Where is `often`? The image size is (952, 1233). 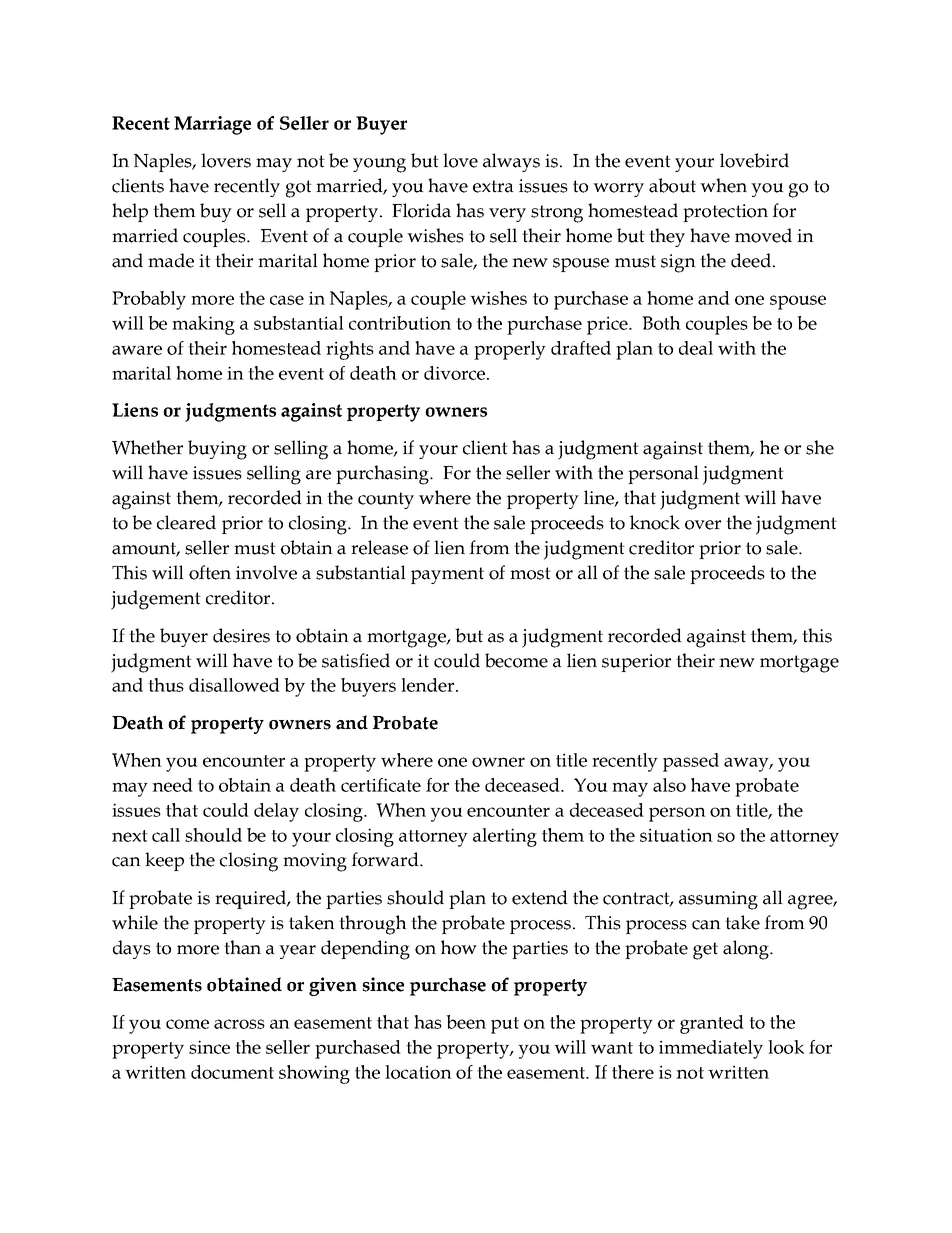 often is located at coordinates (210, 572).
